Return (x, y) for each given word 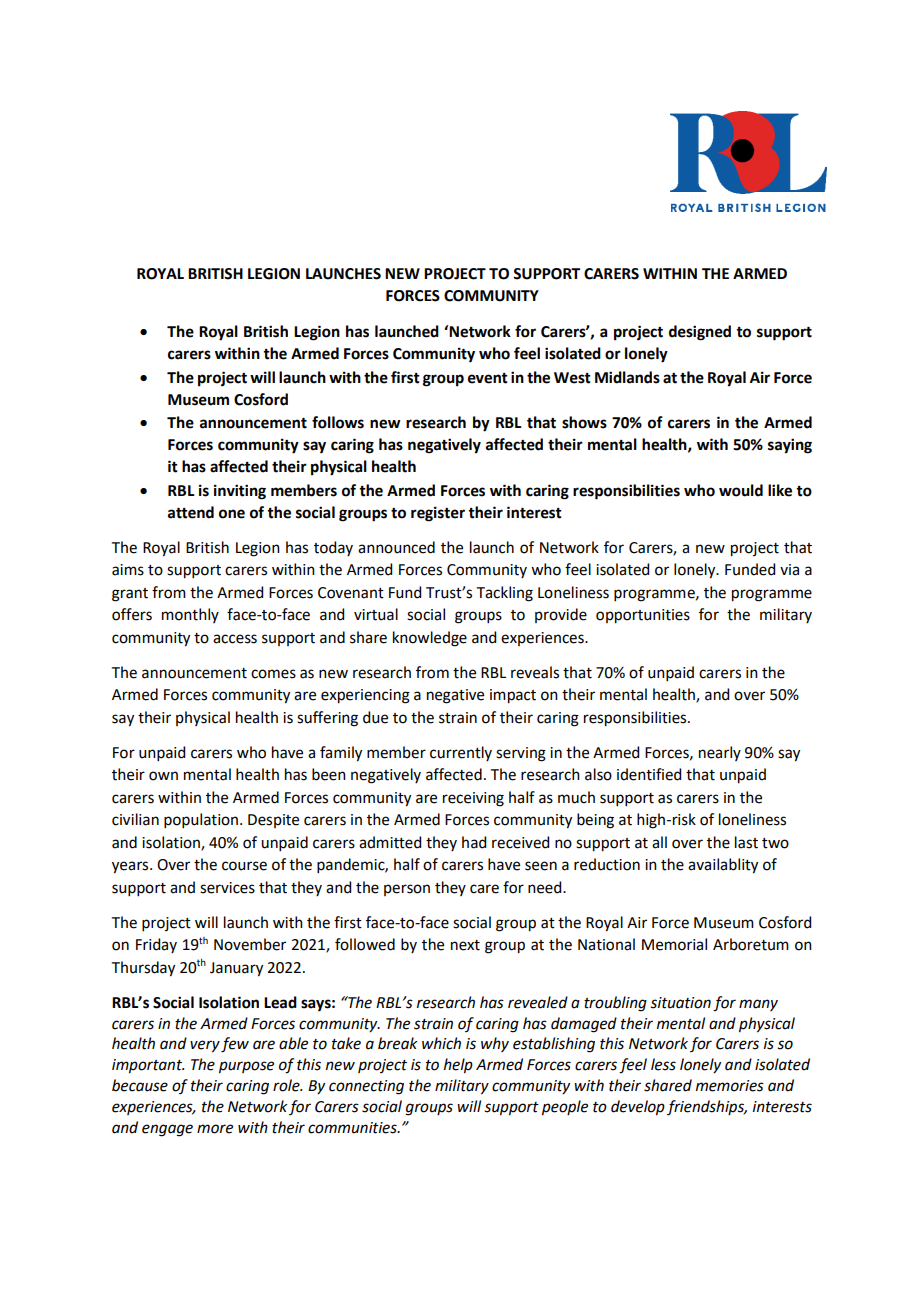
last (746, 842)
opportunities (643, 616)
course (244, 866)
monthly (190, 615)
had (474, 842)
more (215, 1129)
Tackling (505, 594)
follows (338, 422)
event (488, 378)
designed (700, 333)
